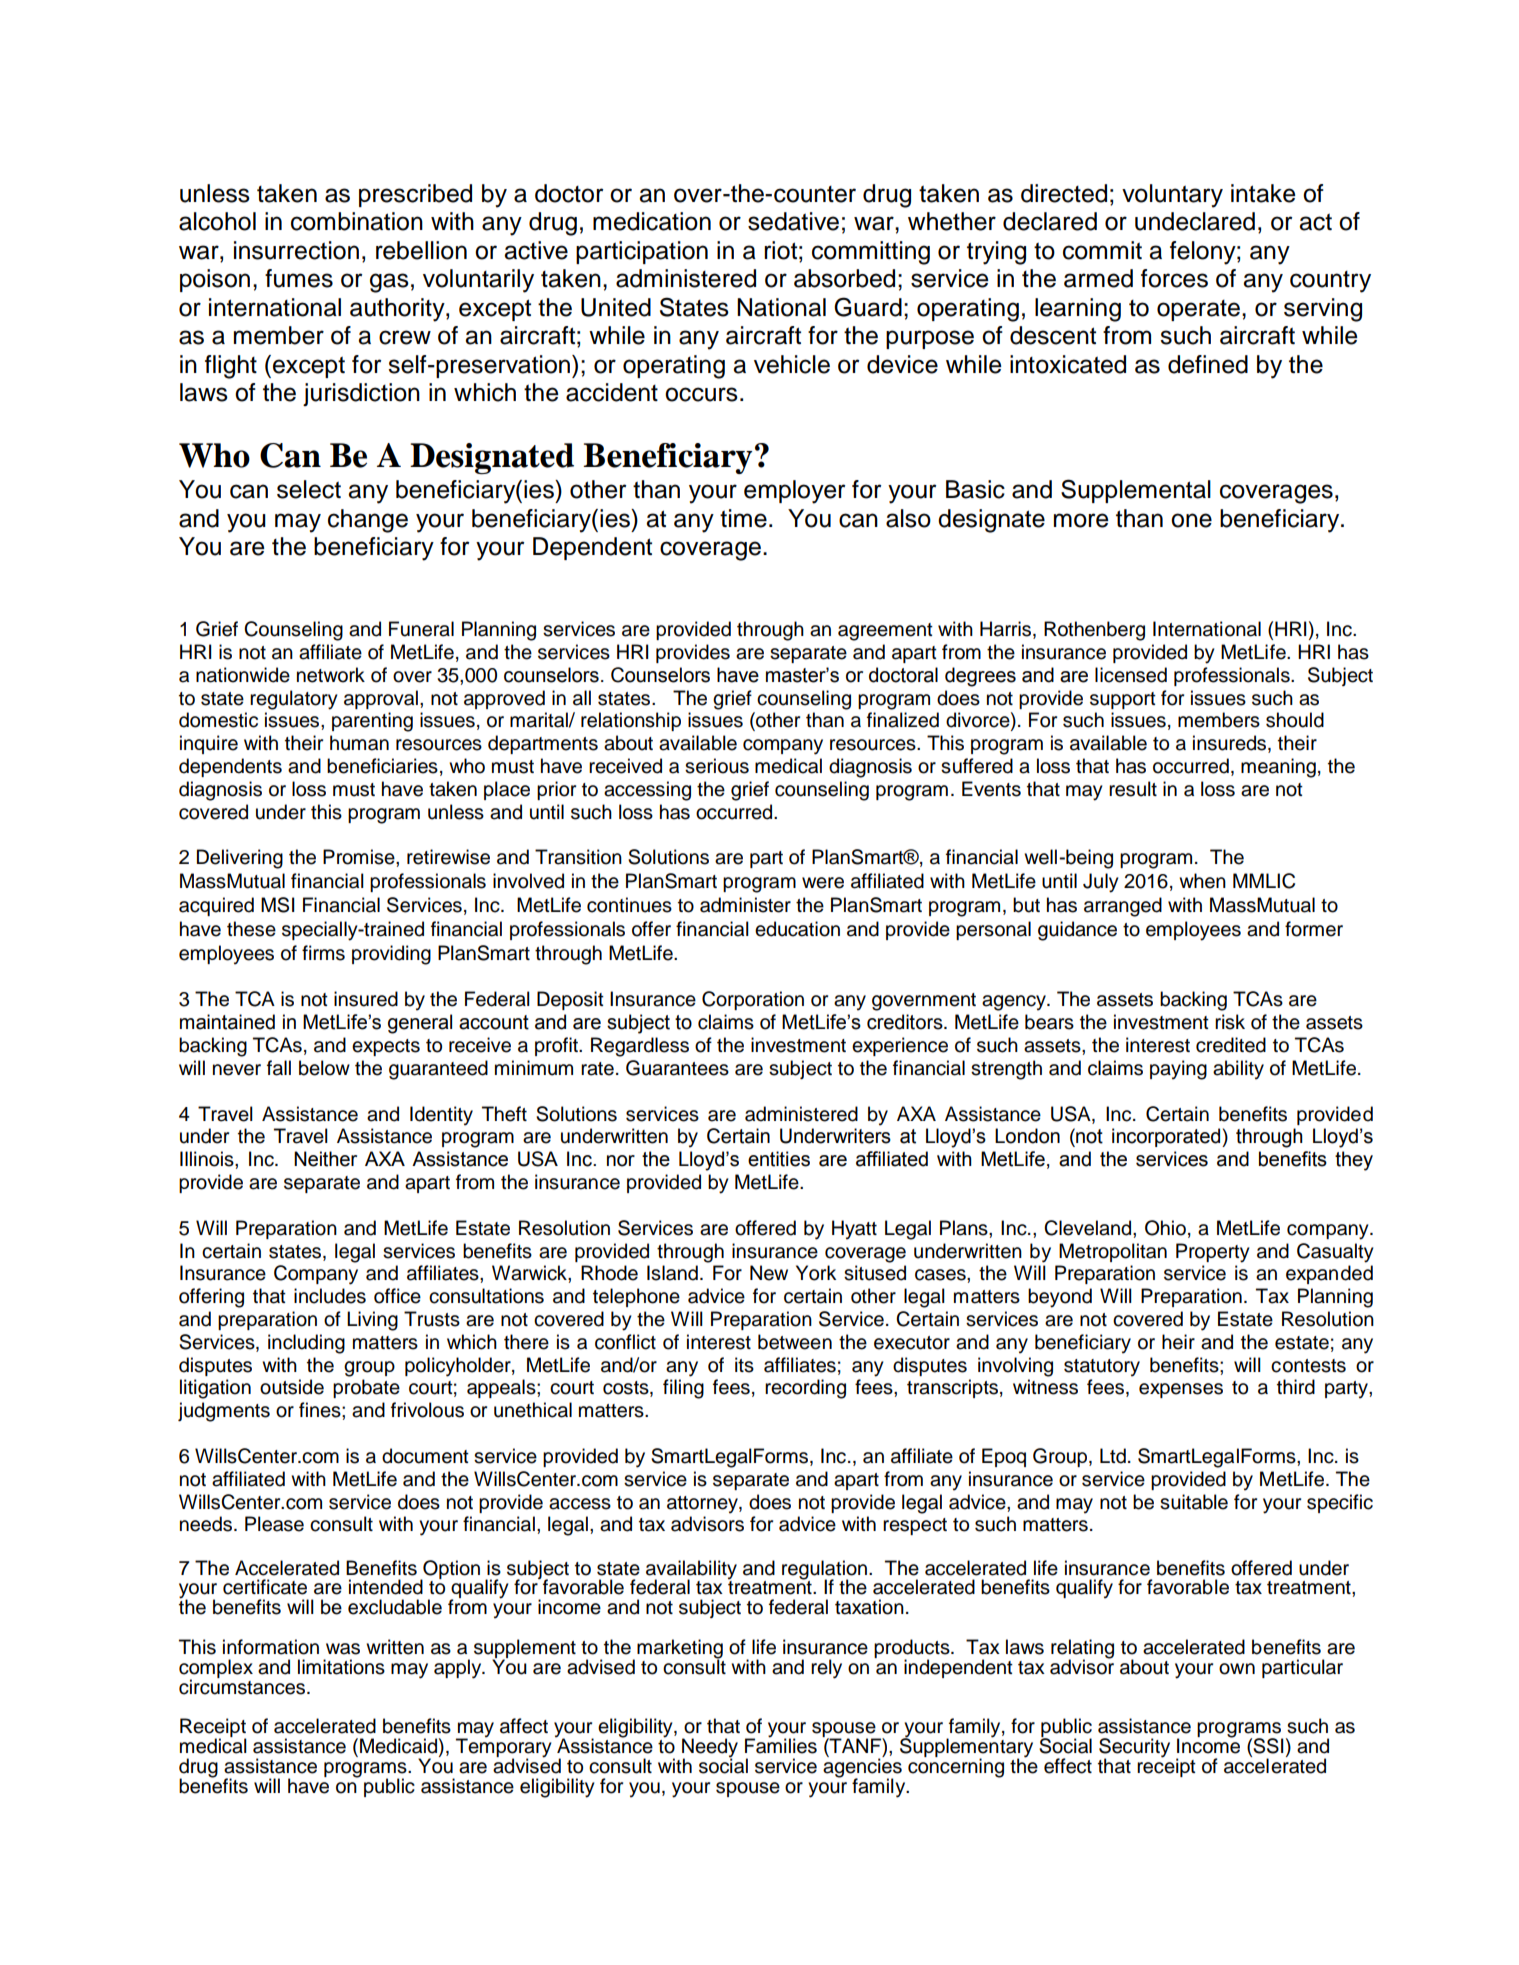  Describe the element at coordinates (795, 1342) in the screenshot. I see `between` at that location.
